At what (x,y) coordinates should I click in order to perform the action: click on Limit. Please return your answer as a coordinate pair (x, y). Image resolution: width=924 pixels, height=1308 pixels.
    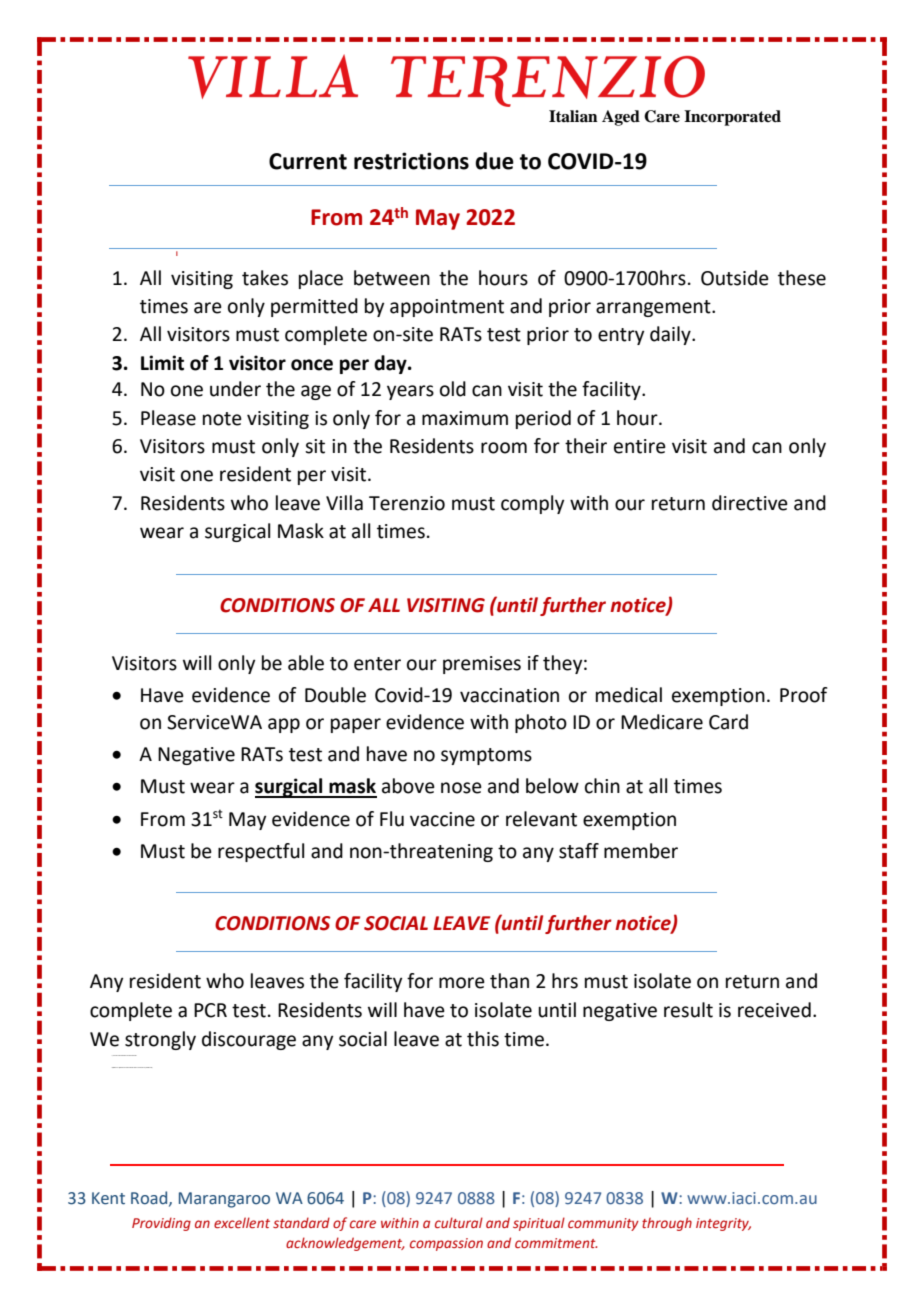
    Looking at the image, I should click on (162, 363).
